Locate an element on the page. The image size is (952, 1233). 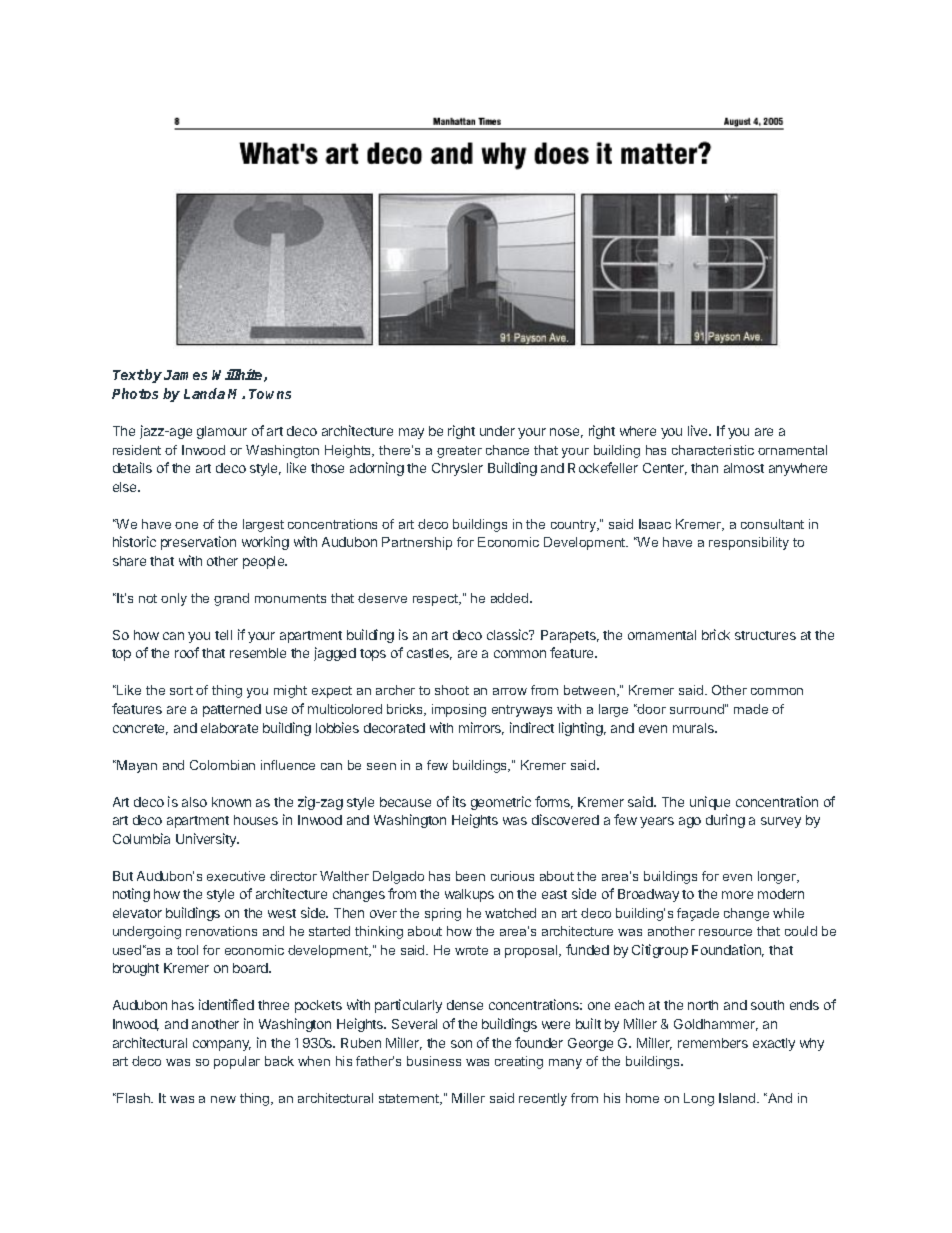
Partnership is located at coordinates (417, 543).
